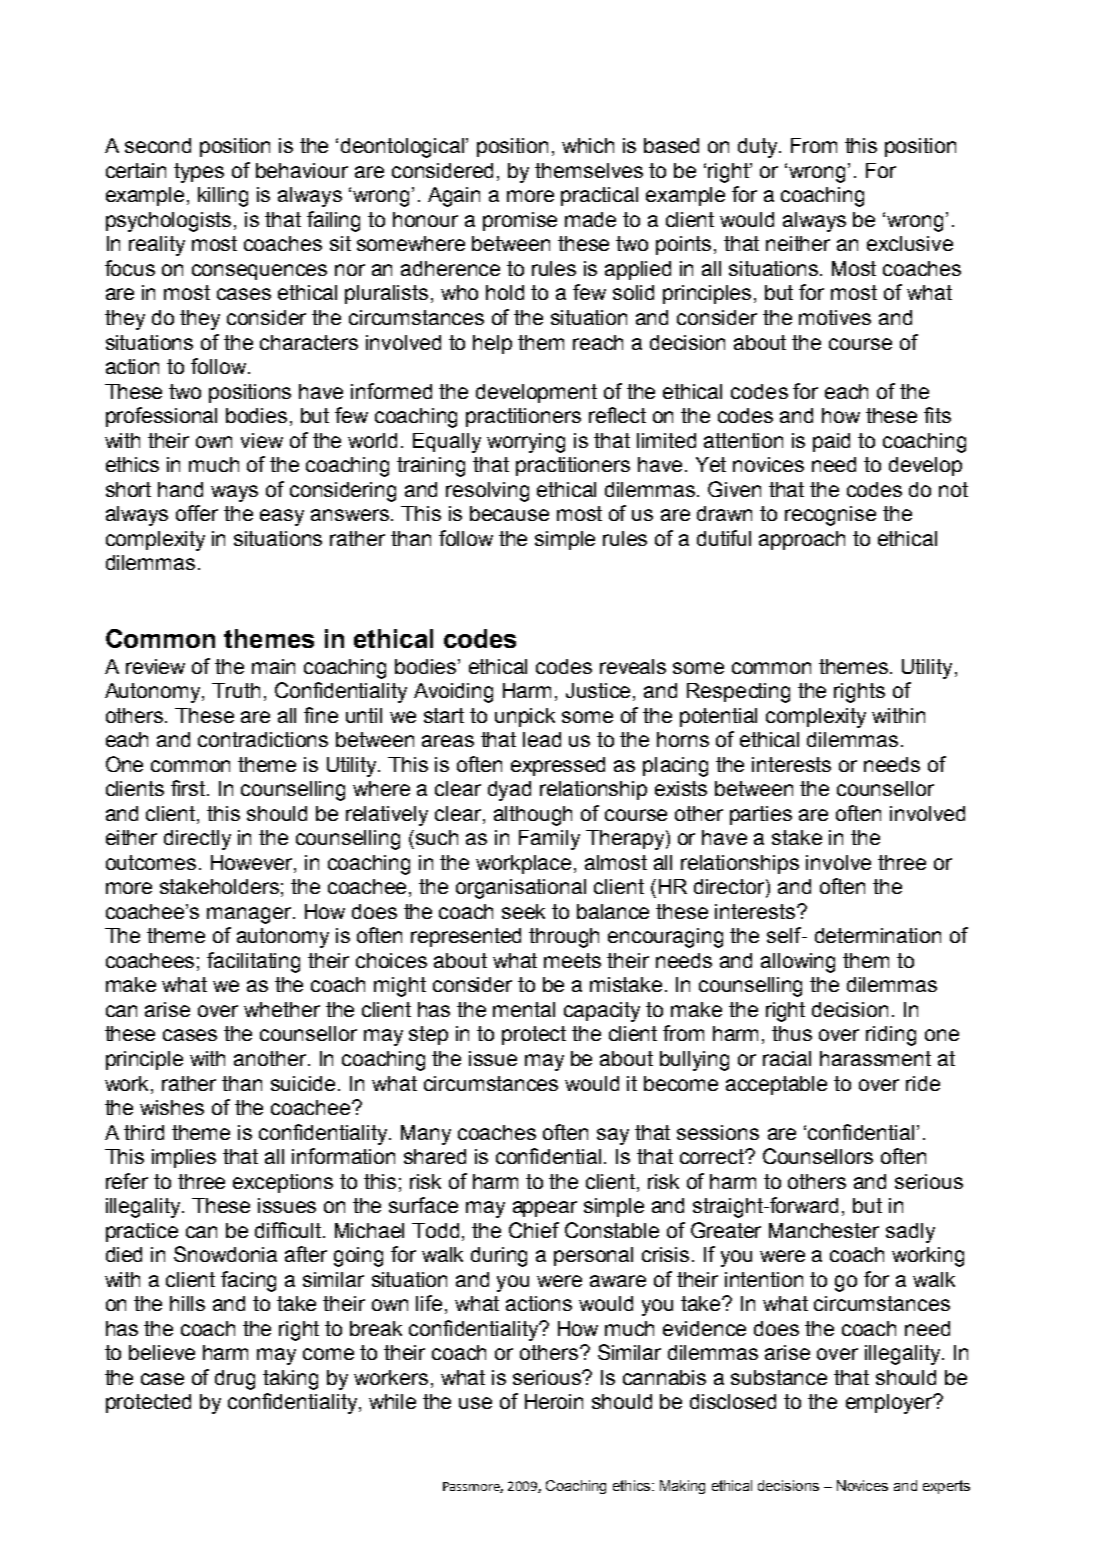 Image resolution: width=1104 pixels, height=1561 pixels. What do you see at coordinates (235, 1380) in the page?
I see `drug` at bounding box center [235, 1380].
